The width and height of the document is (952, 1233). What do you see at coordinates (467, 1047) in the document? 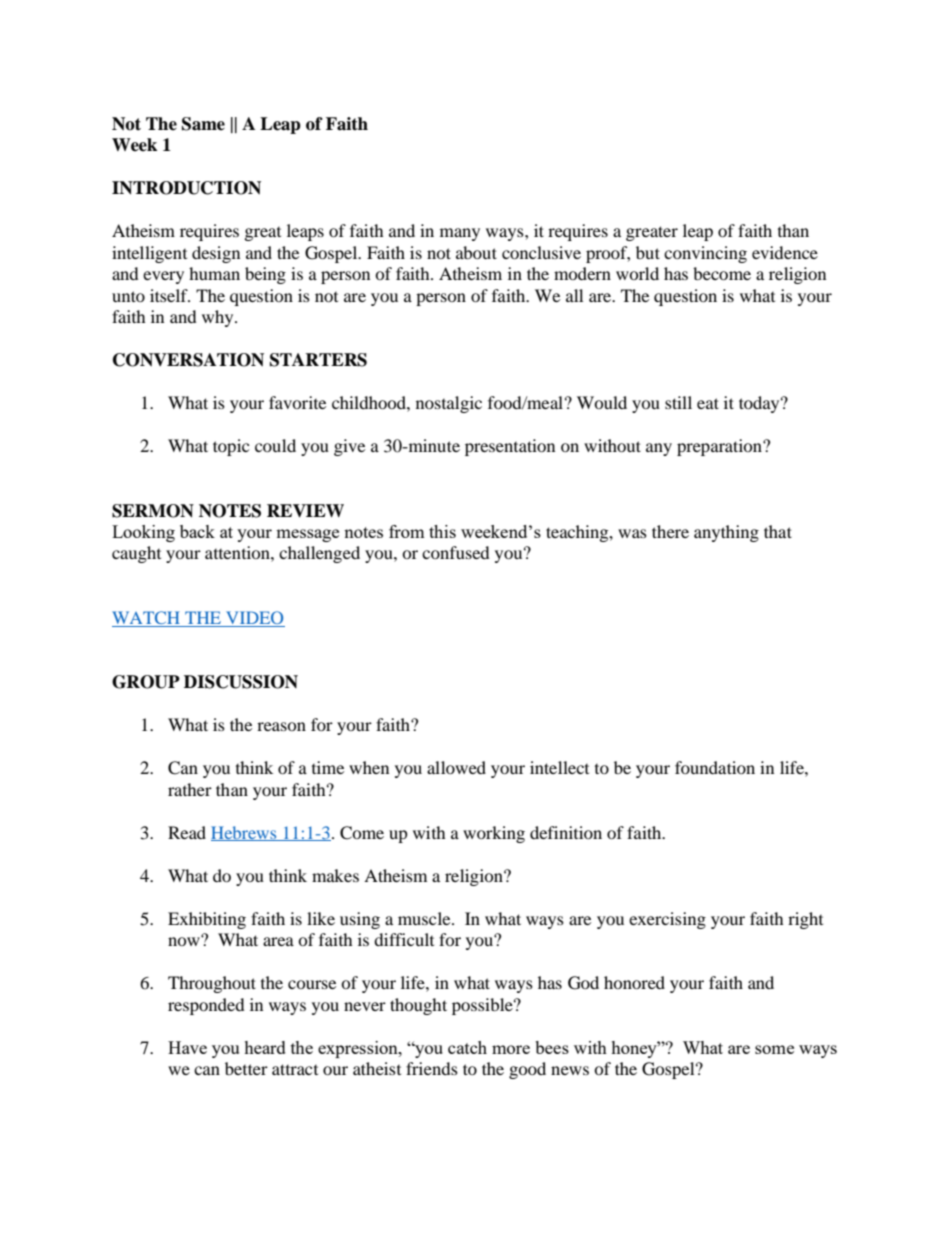
I see `catch` at bounding box center [467, 1047].
